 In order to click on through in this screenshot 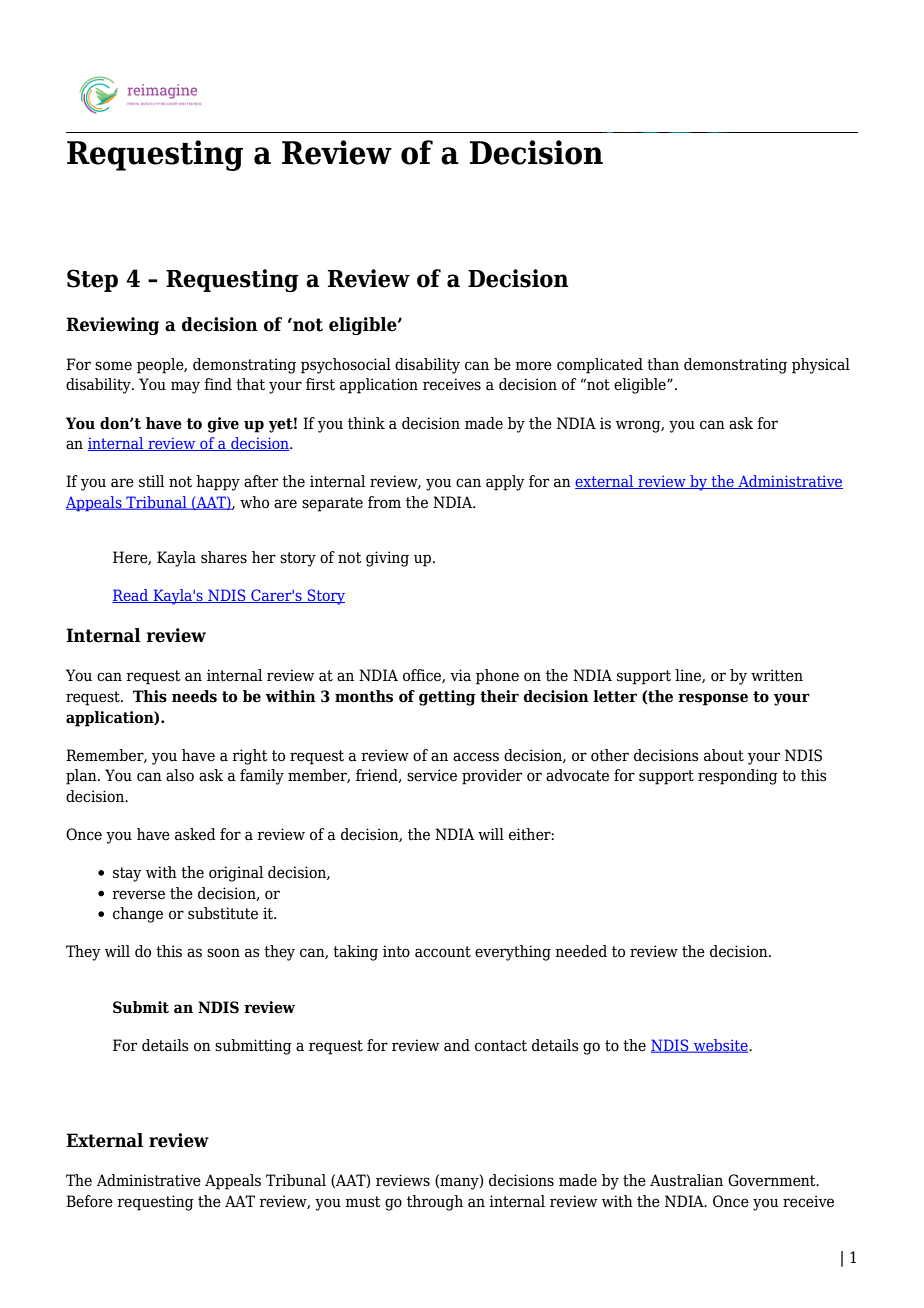, I will do `click(435, 1203)`.
